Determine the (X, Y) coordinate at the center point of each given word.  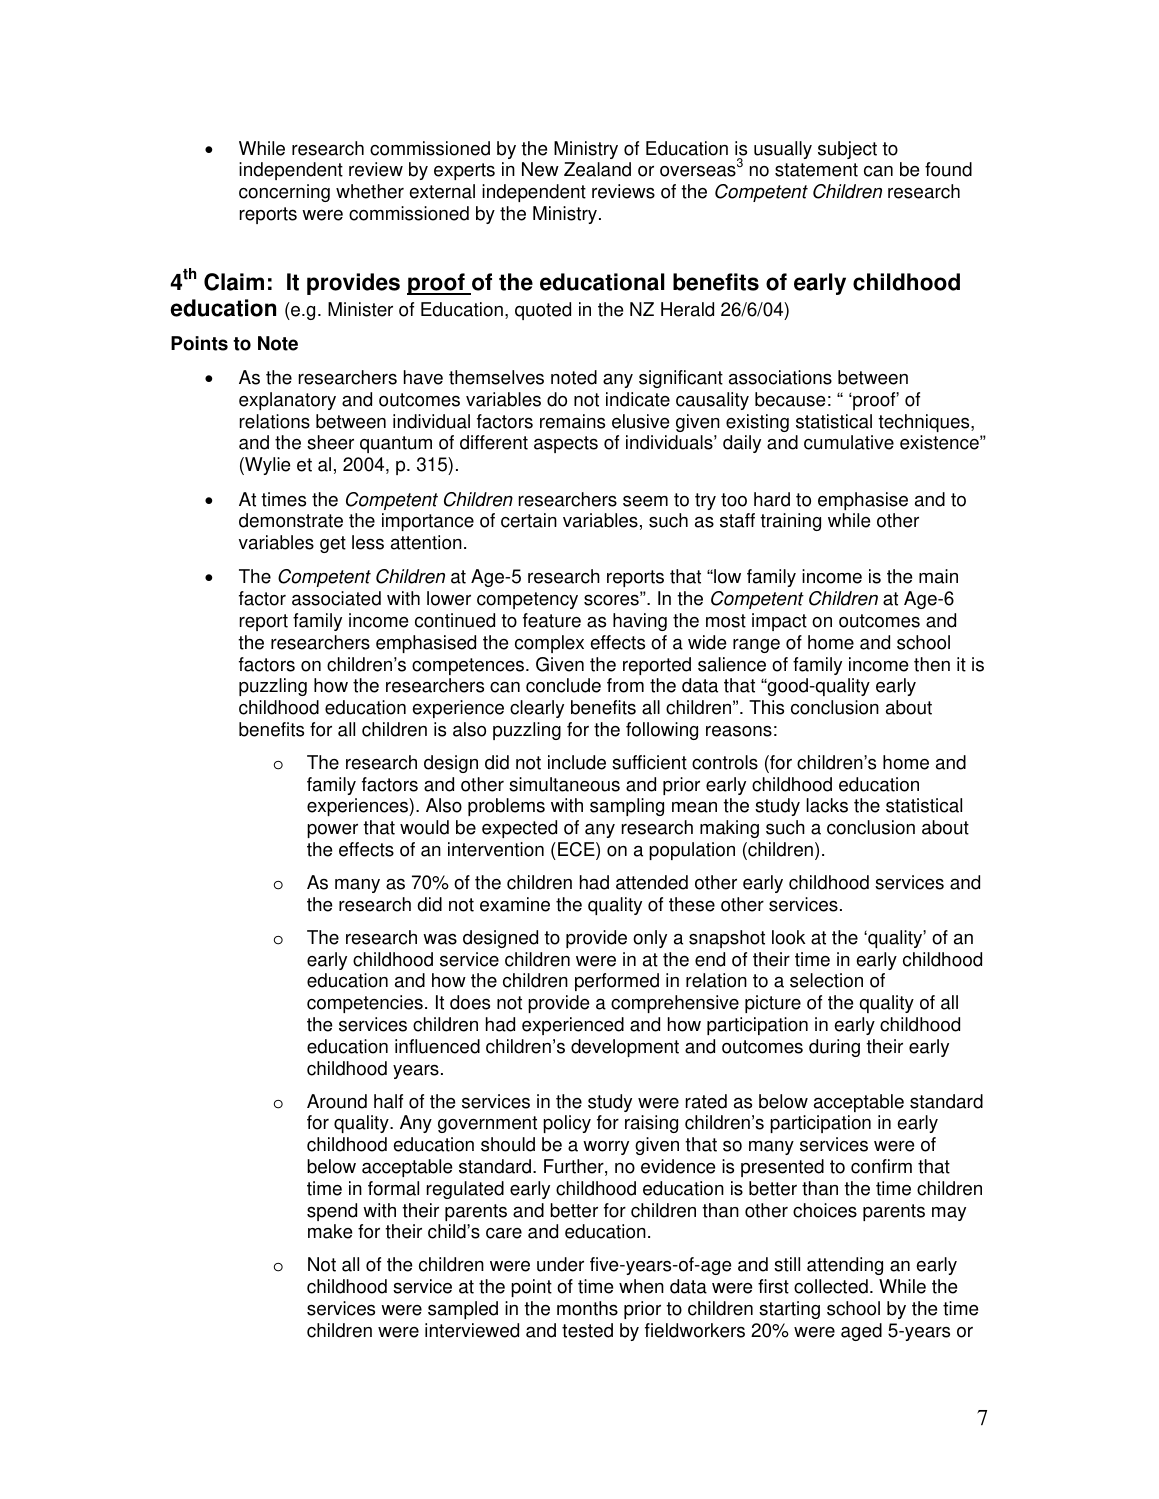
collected (831, 1286)
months (587, 1308)
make (330, 1231)
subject (847, 150)
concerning (284, 193)
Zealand (597, 169)
